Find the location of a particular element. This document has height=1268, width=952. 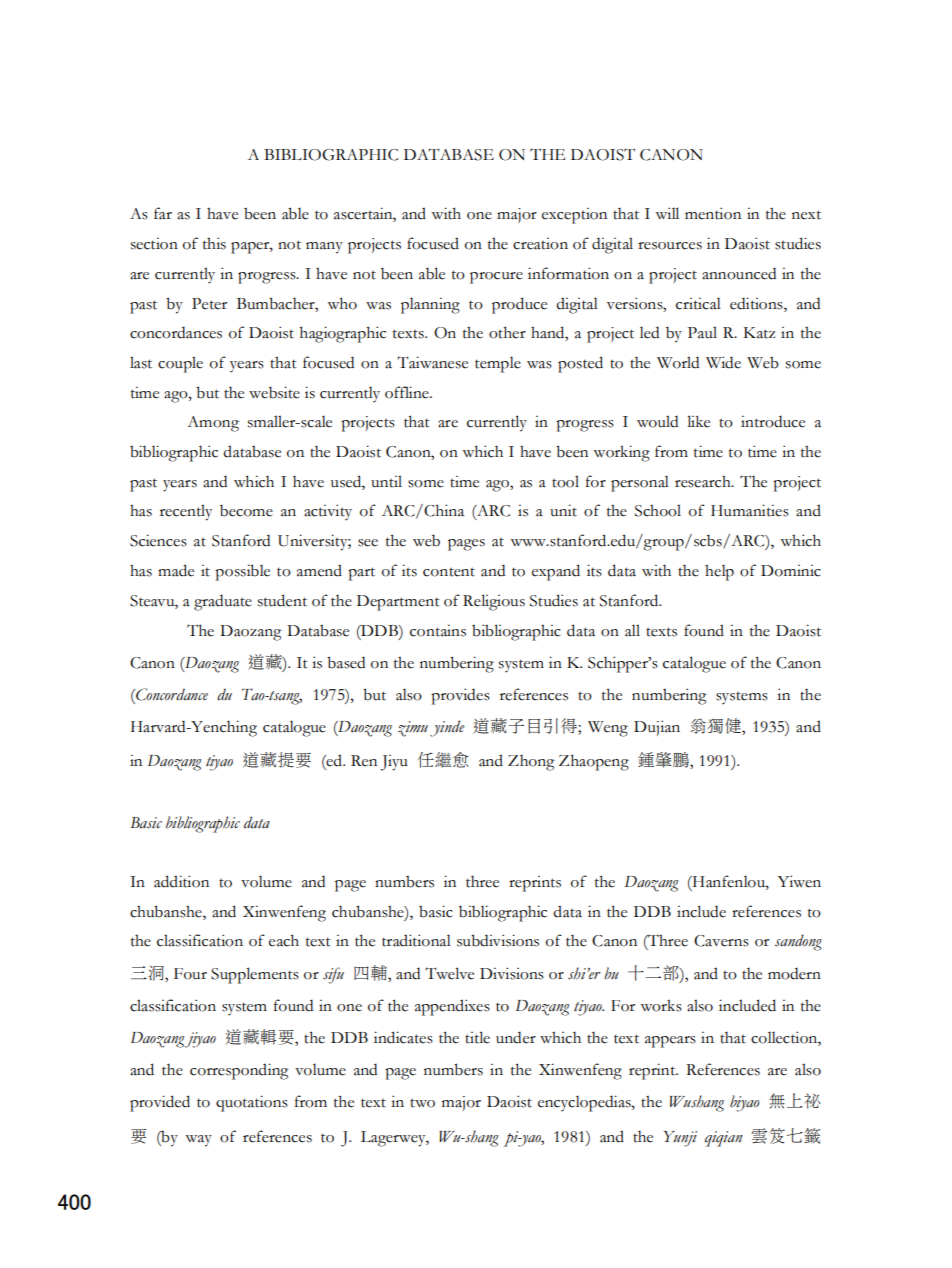

two is located at coordinates (422, 1103).
